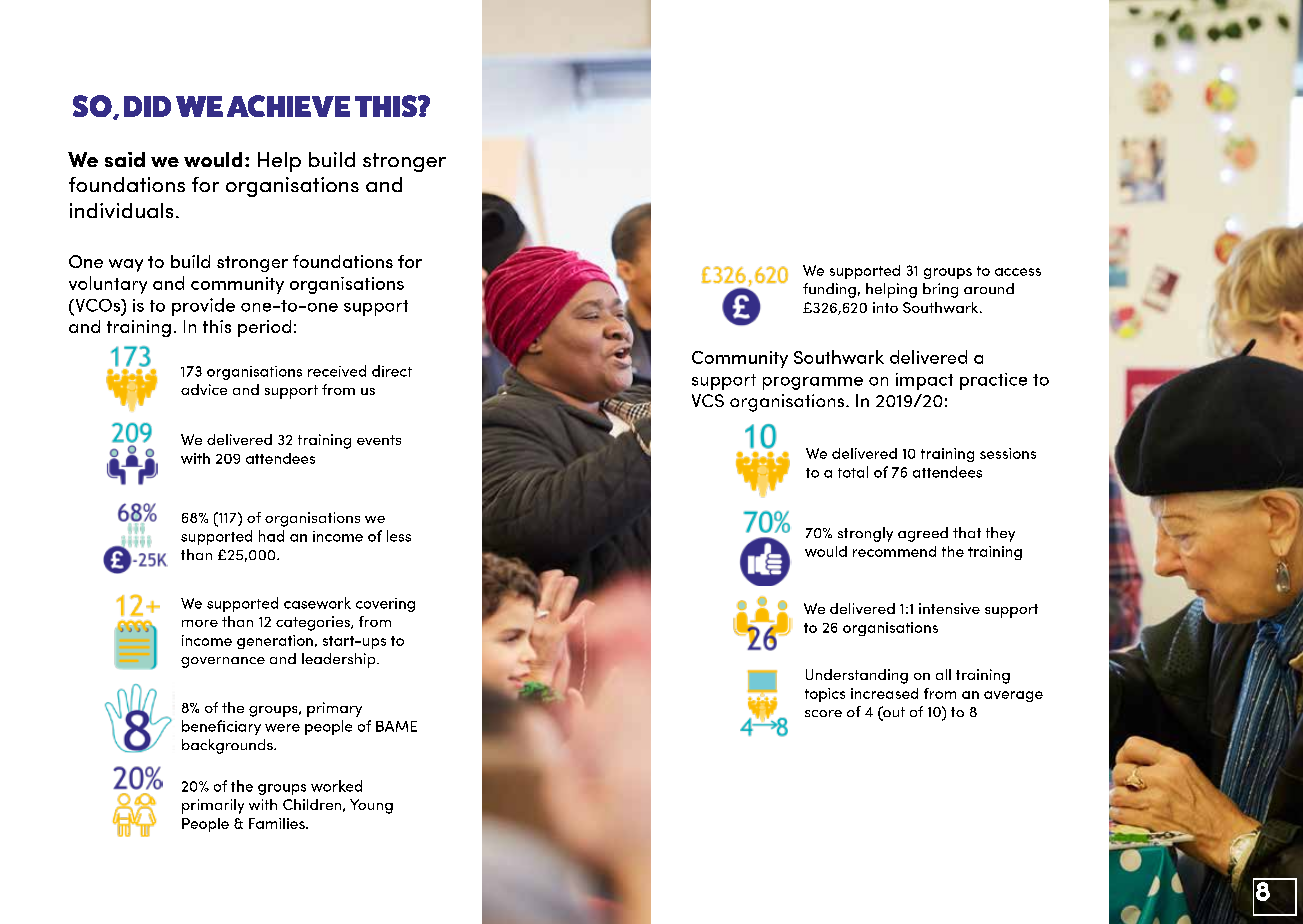  What do you see at coordinates (371, 806) in the document?
I see `Young` at bounding box center [371, 806].
